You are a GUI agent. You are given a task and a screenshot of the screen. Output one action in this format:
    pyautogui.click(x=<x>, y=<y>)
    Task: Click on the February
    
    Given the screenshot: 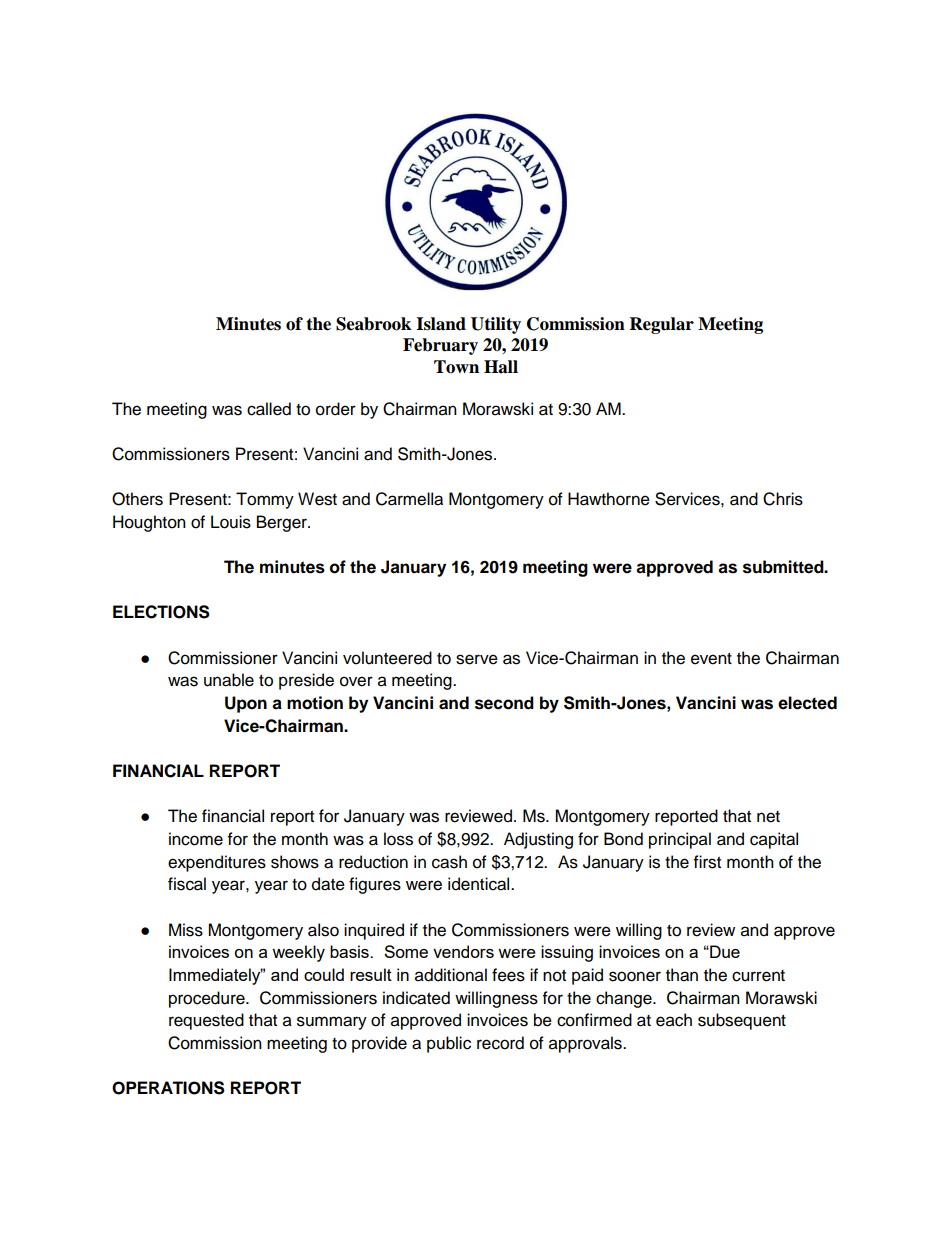 What is the action you would take?
    pyautogui.click(x=440, y=346)
